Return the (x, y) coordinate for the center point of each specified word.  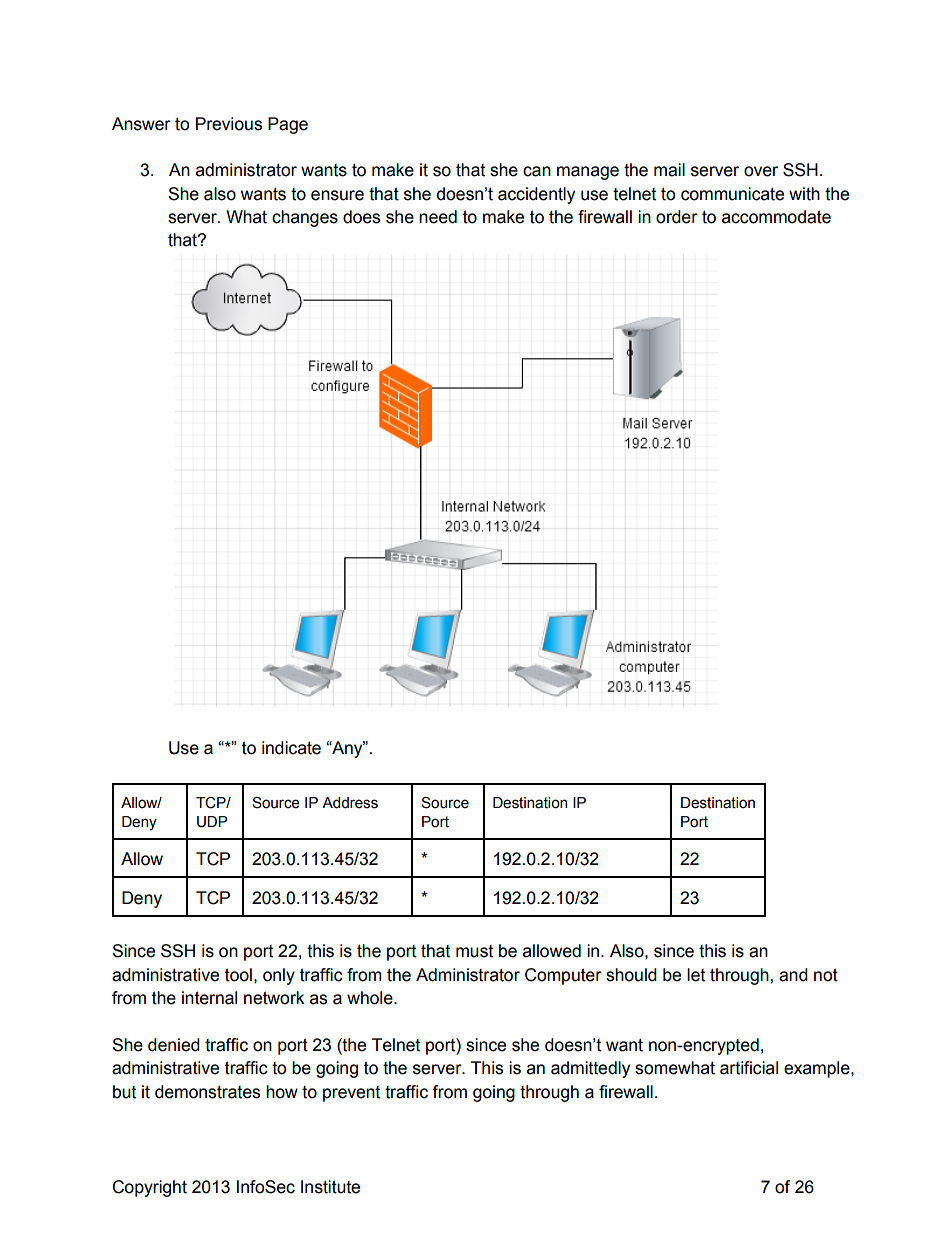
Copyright (149, 1188)
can (537, 171)
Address (350, 803)
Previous (229, 124)
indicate (291, 748)
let (696, 975)
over (761, 171)
